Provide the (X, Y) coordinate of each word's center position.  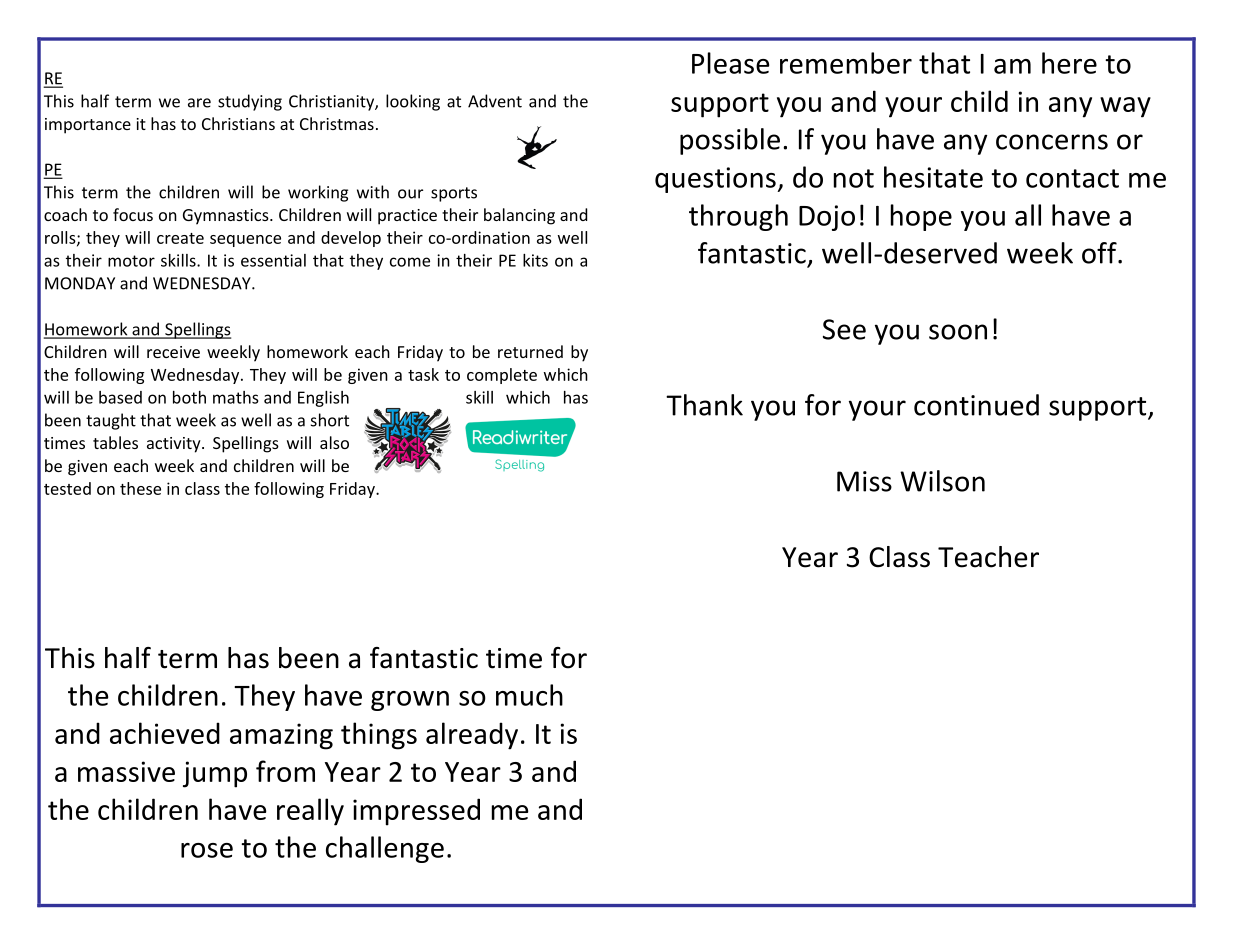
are (199, 103)
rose (207, 850)
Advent (495, 101)
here (1069, 63)
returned (530, 351)
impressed (416, 812)
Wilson (942, 481)
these (140, 488)
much (529, 695)
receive (173, 352)
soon (958, 332)
